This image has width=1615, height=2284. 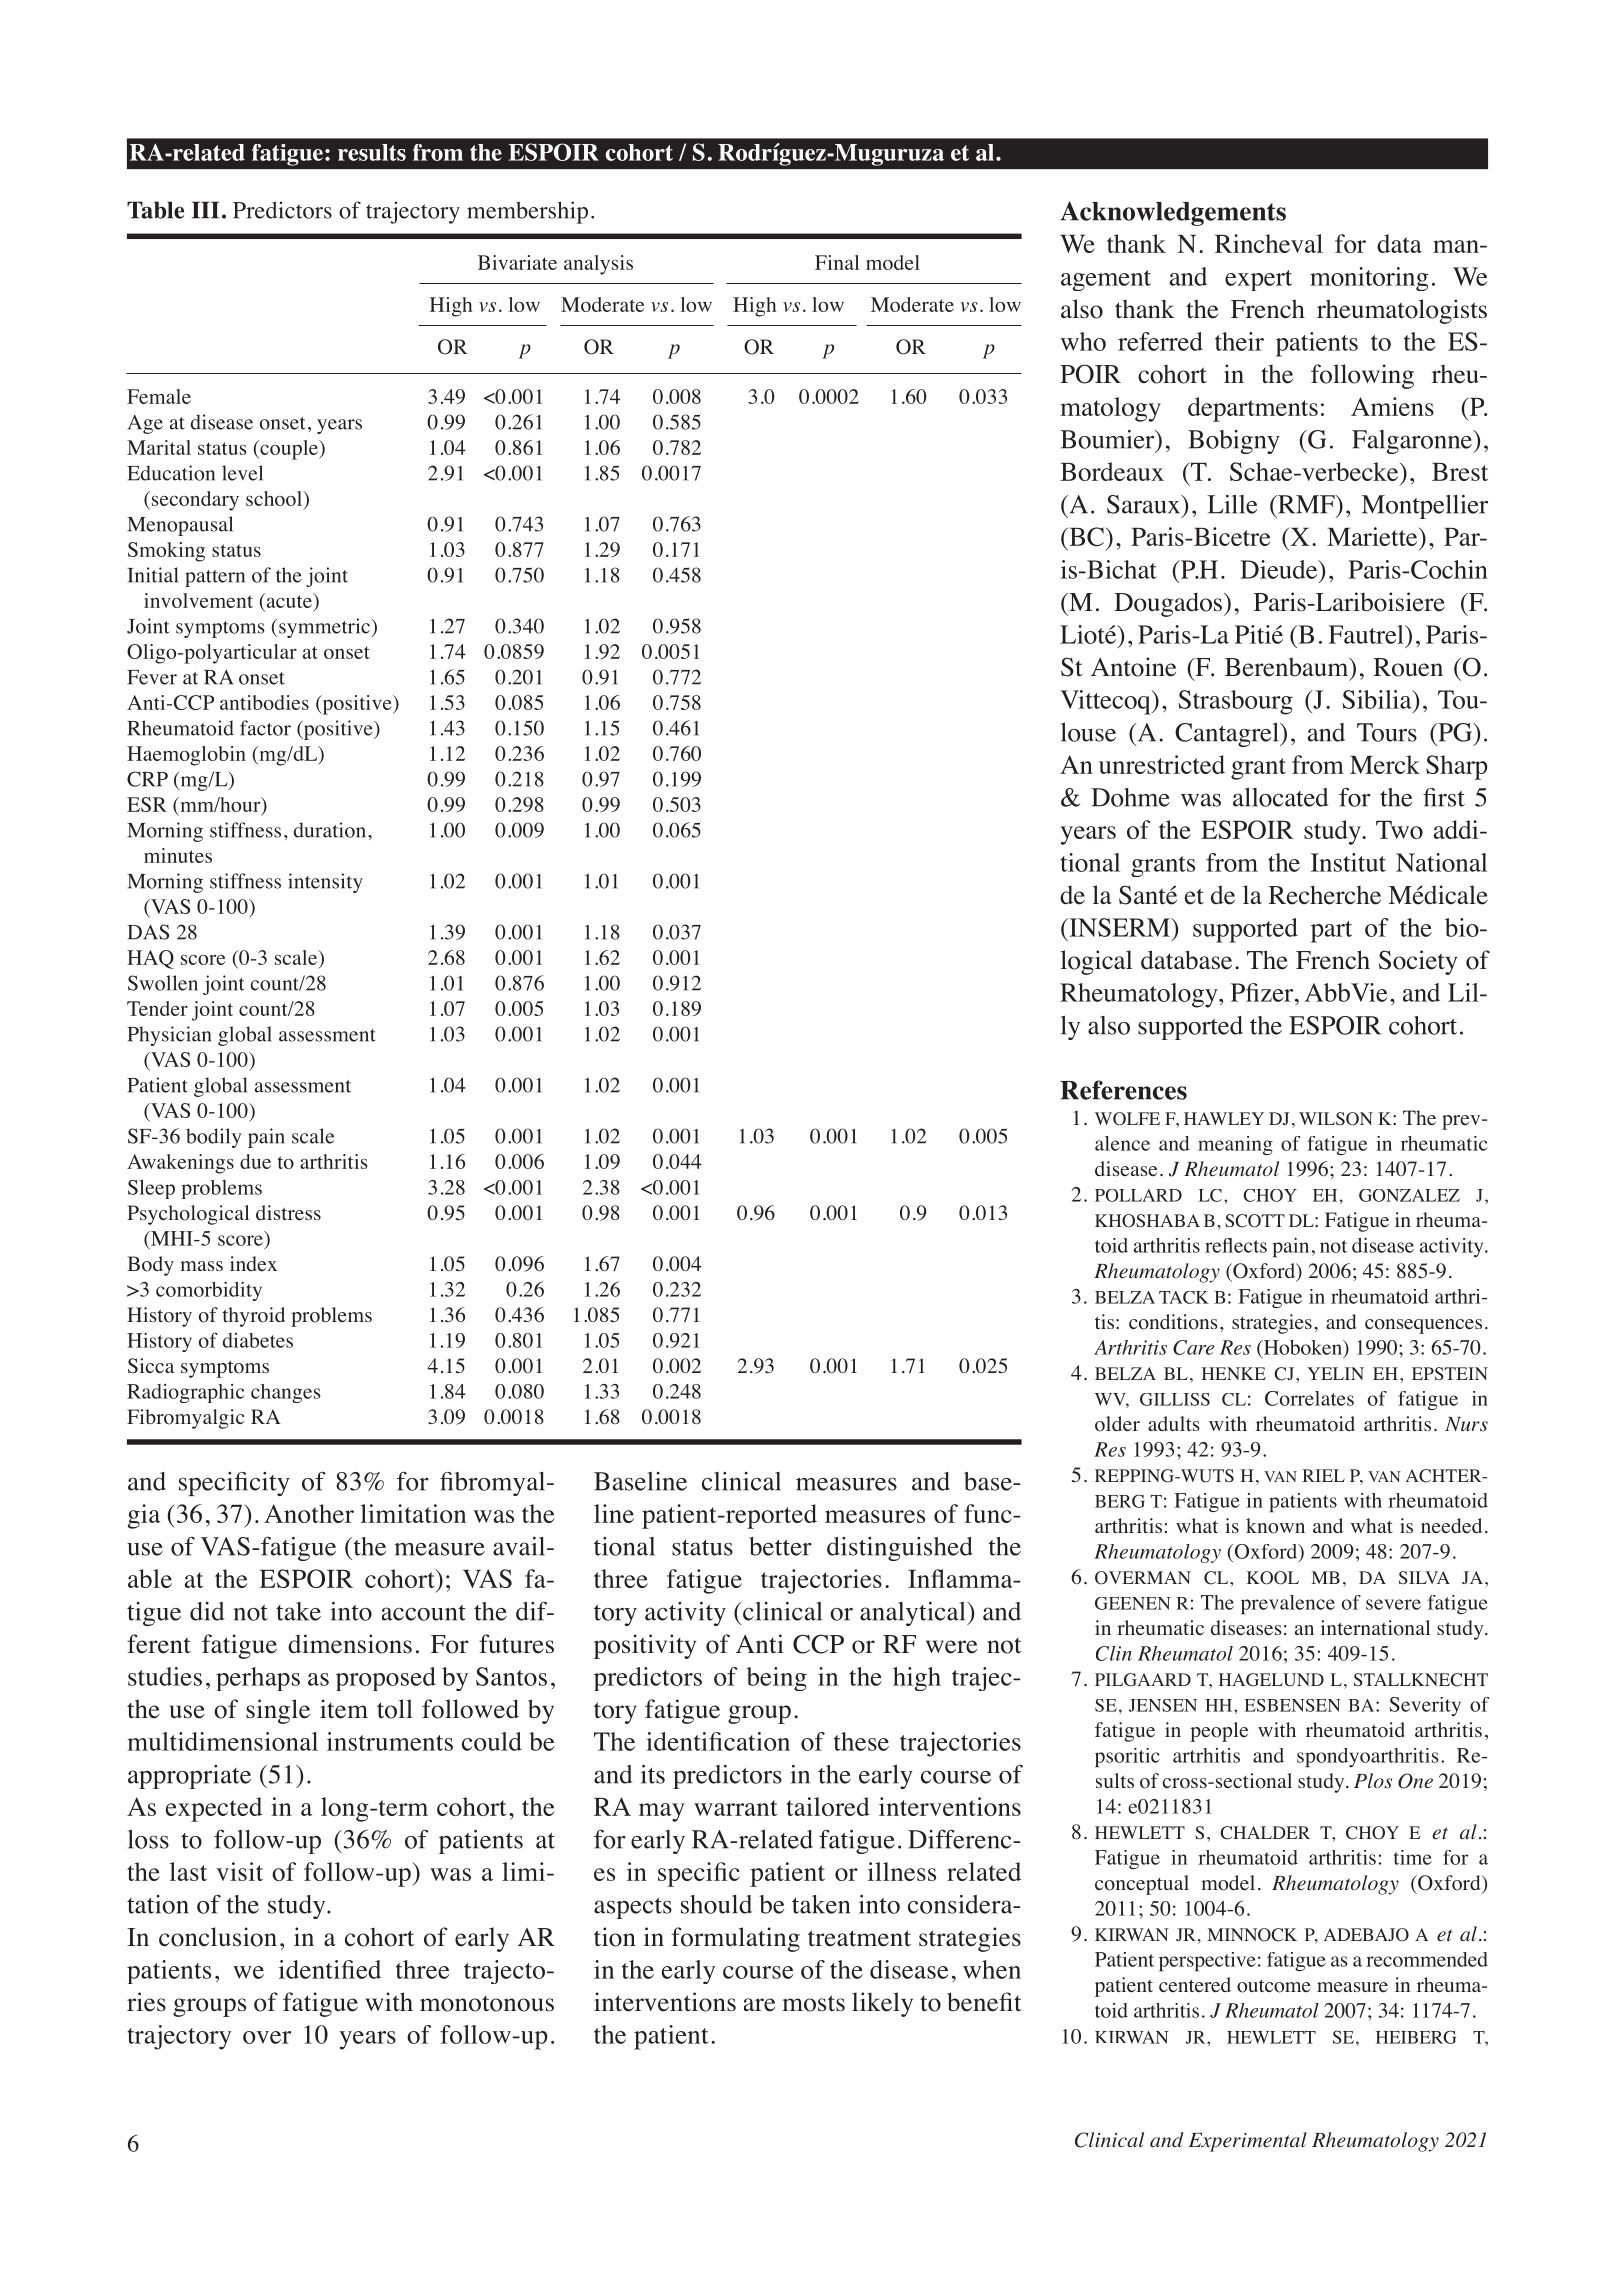 What do you see at coordinates (330, 1969) in the image?
I see `identified` at bounding box center [330, 1969].
